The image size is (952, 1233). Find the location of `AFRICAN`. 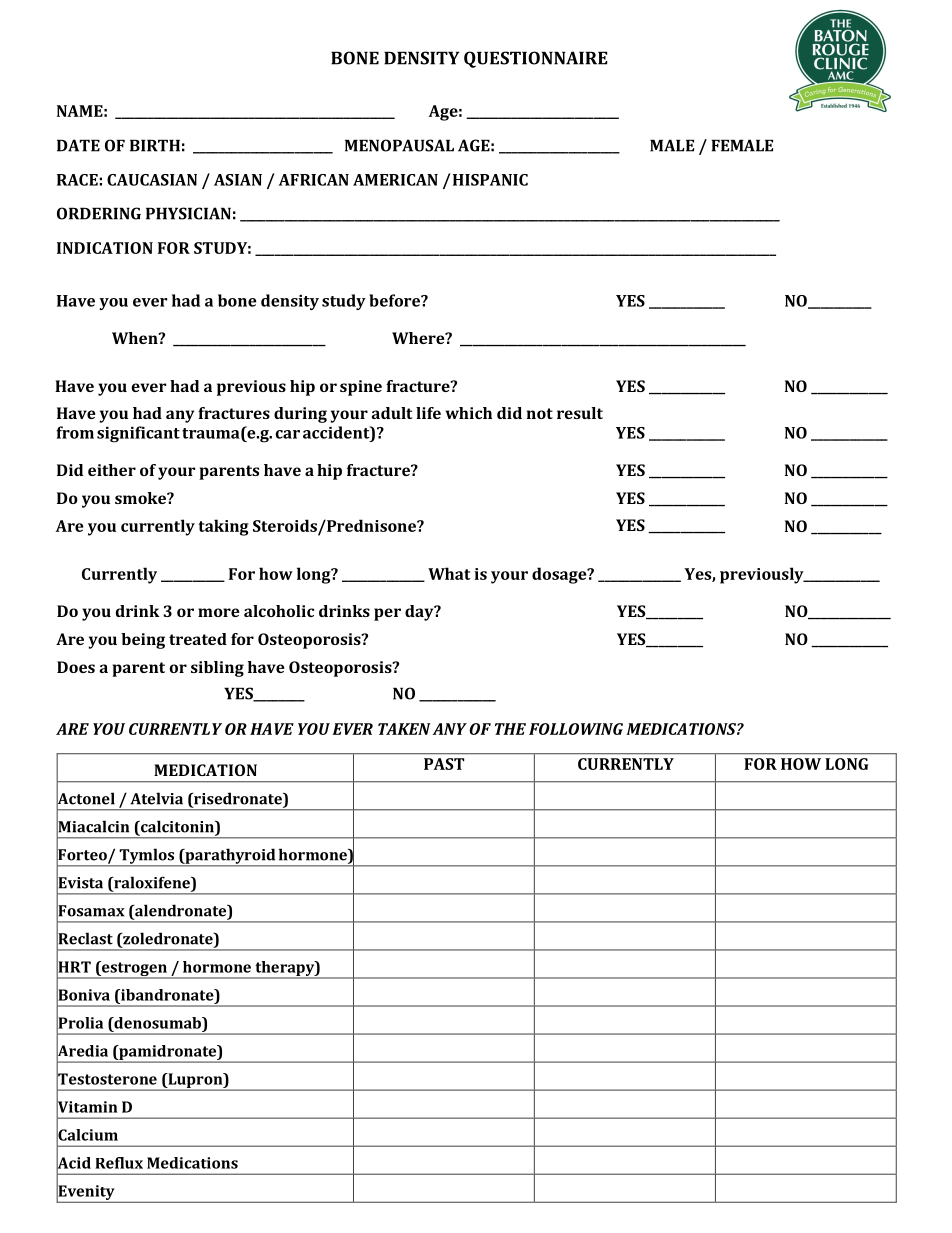

AFRICAN is located at coordinates (314, 180).
